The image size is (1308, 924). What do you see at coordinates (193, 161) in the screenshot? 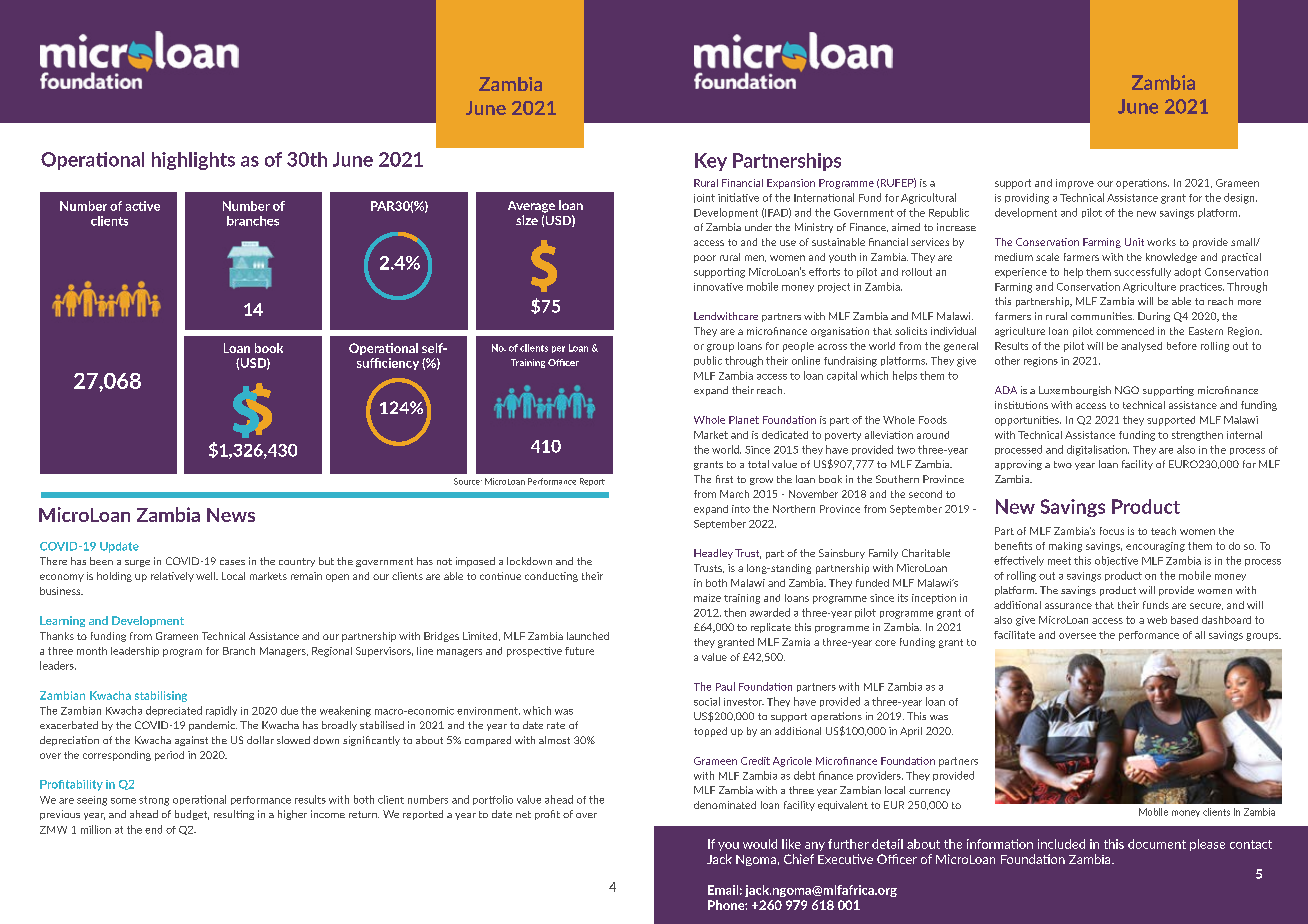
I see `highlights` at bounding box center [193, 161].
